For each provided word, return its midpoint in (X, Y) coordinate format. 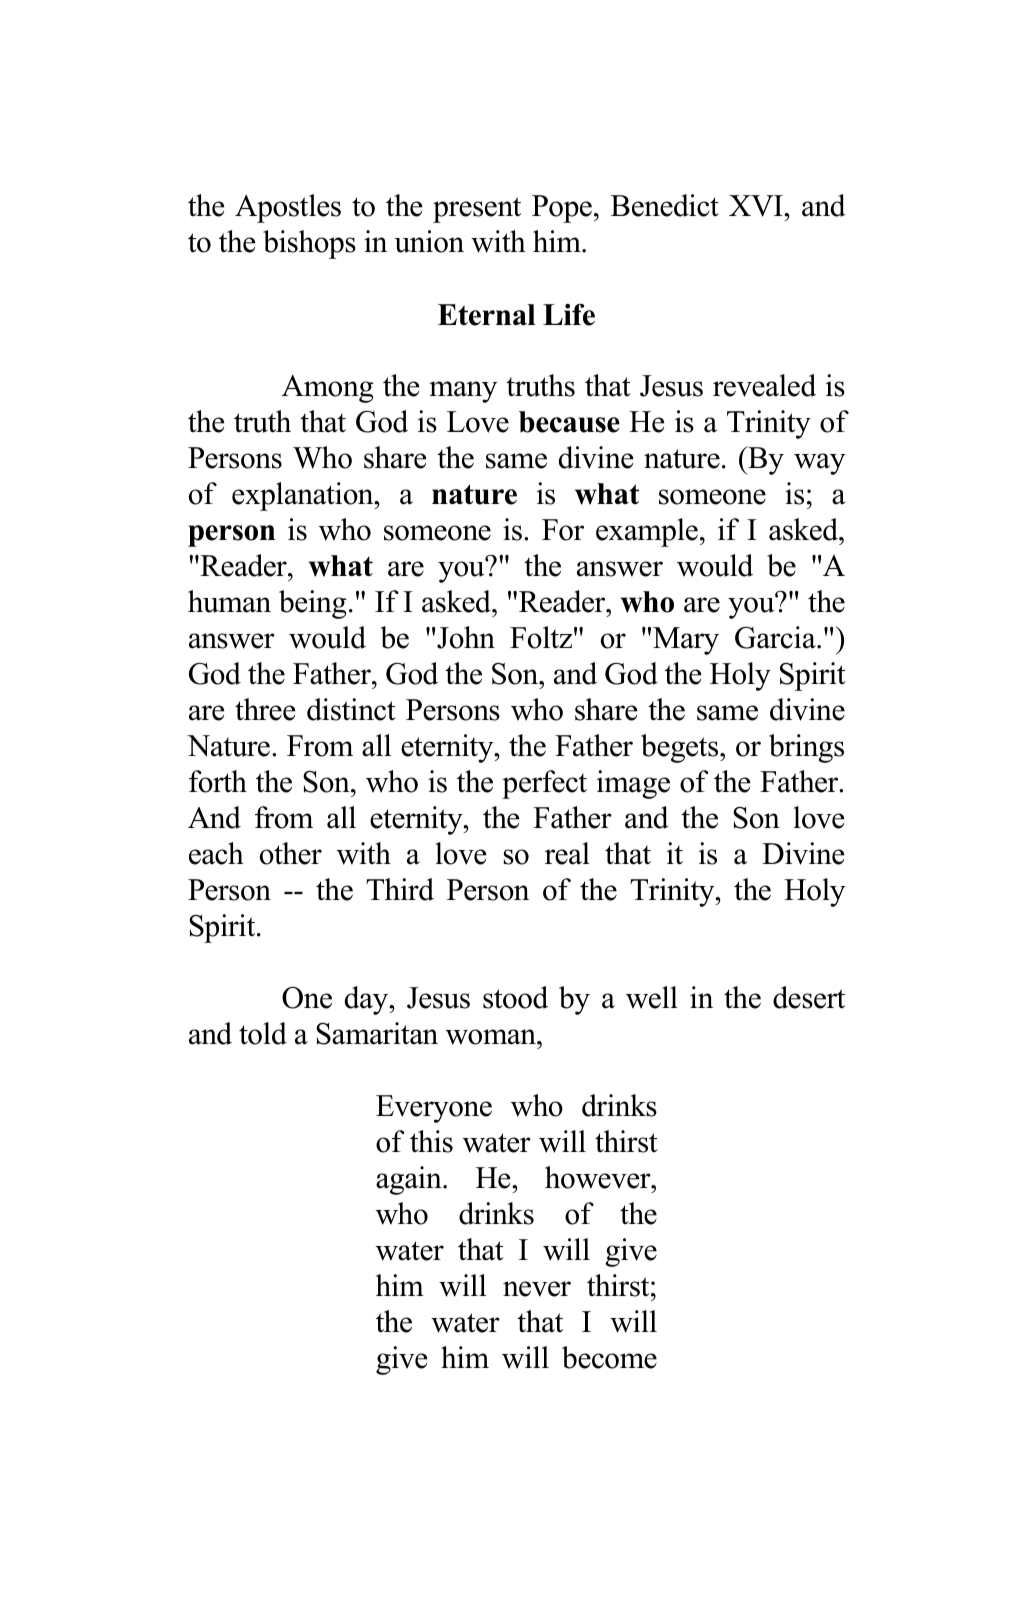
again (410, 1180)
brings (806, 748)
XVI (757, 206)
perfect (544, 784)
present (477, 210)
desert (809, 997)
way (819, 464)
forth (218, 781)
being (313, 604)
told (263, 1033)
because (569, 422)
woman (492, 1037)
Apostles (288, 208)
